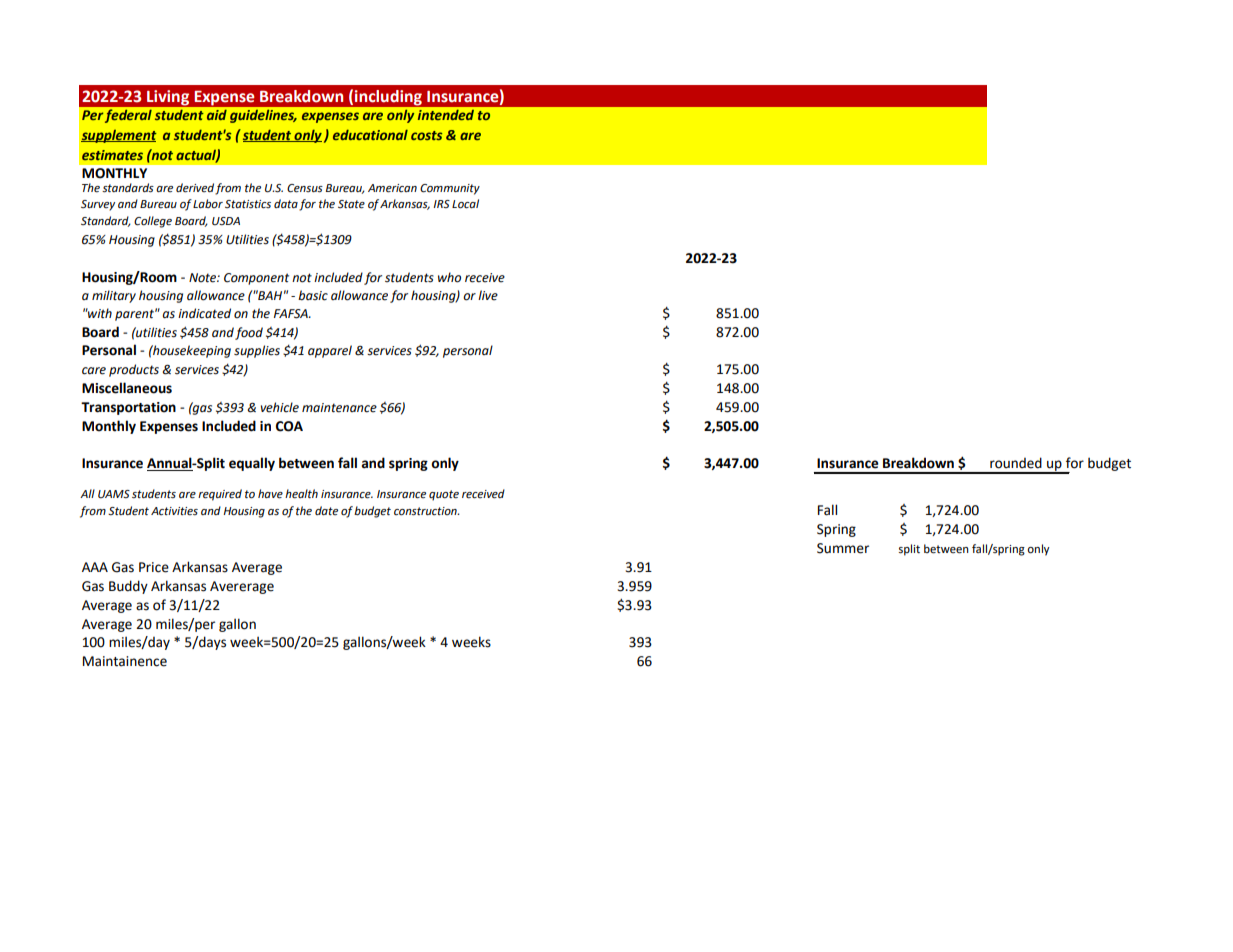 The image size is (1233, 952). Describe the element at coordinates (427, 135) in the document. I see `costs` at that location.
